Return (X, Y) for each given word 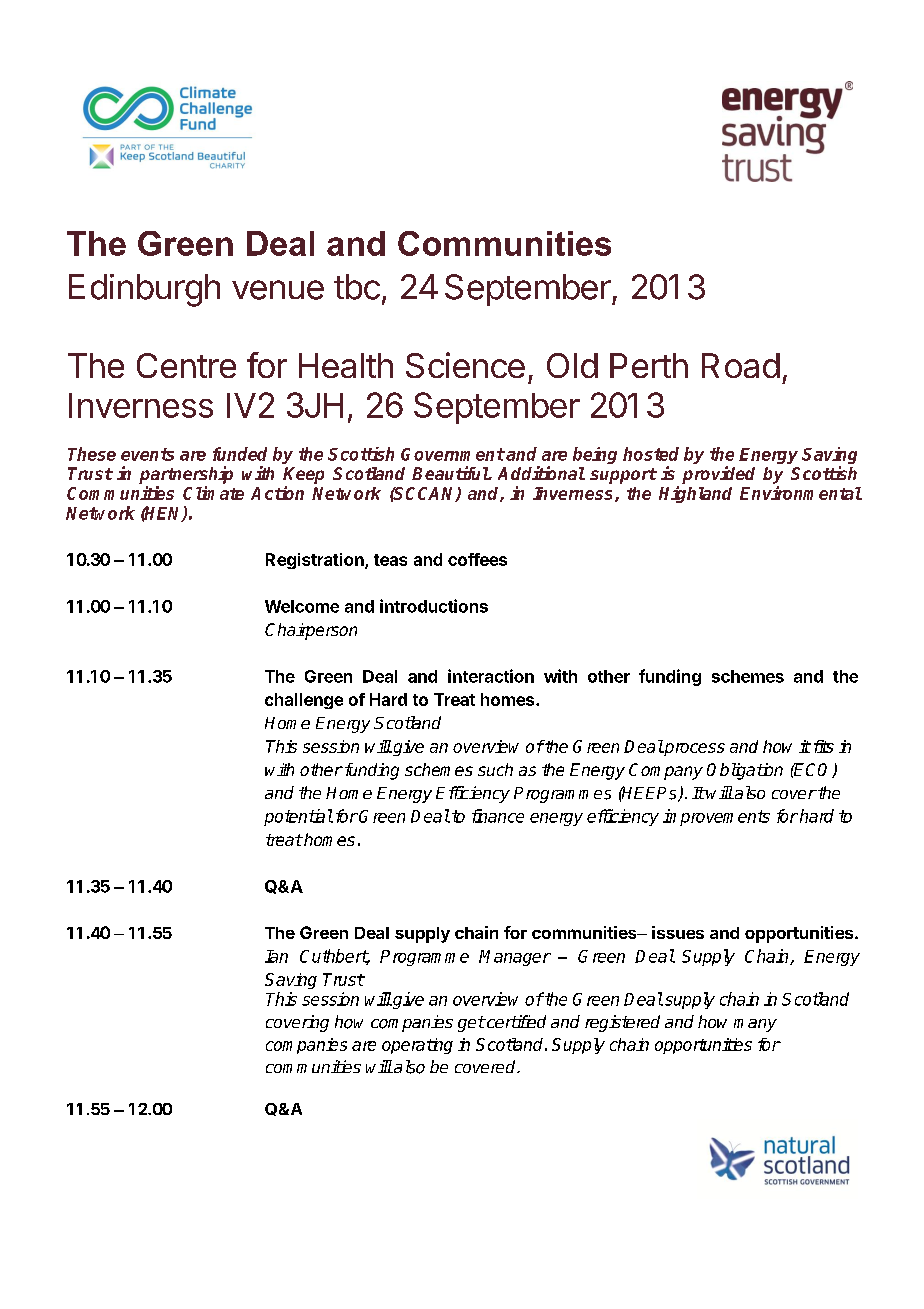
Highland (695, 494)
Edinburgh (144, 290)
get (471, 1024)
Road (741, 365)
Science (465, 365)
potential (298, 817)
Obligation (745, 771)
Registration (316, 561)
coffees (477, 559)
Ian (276, 956)
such (495, 769)
